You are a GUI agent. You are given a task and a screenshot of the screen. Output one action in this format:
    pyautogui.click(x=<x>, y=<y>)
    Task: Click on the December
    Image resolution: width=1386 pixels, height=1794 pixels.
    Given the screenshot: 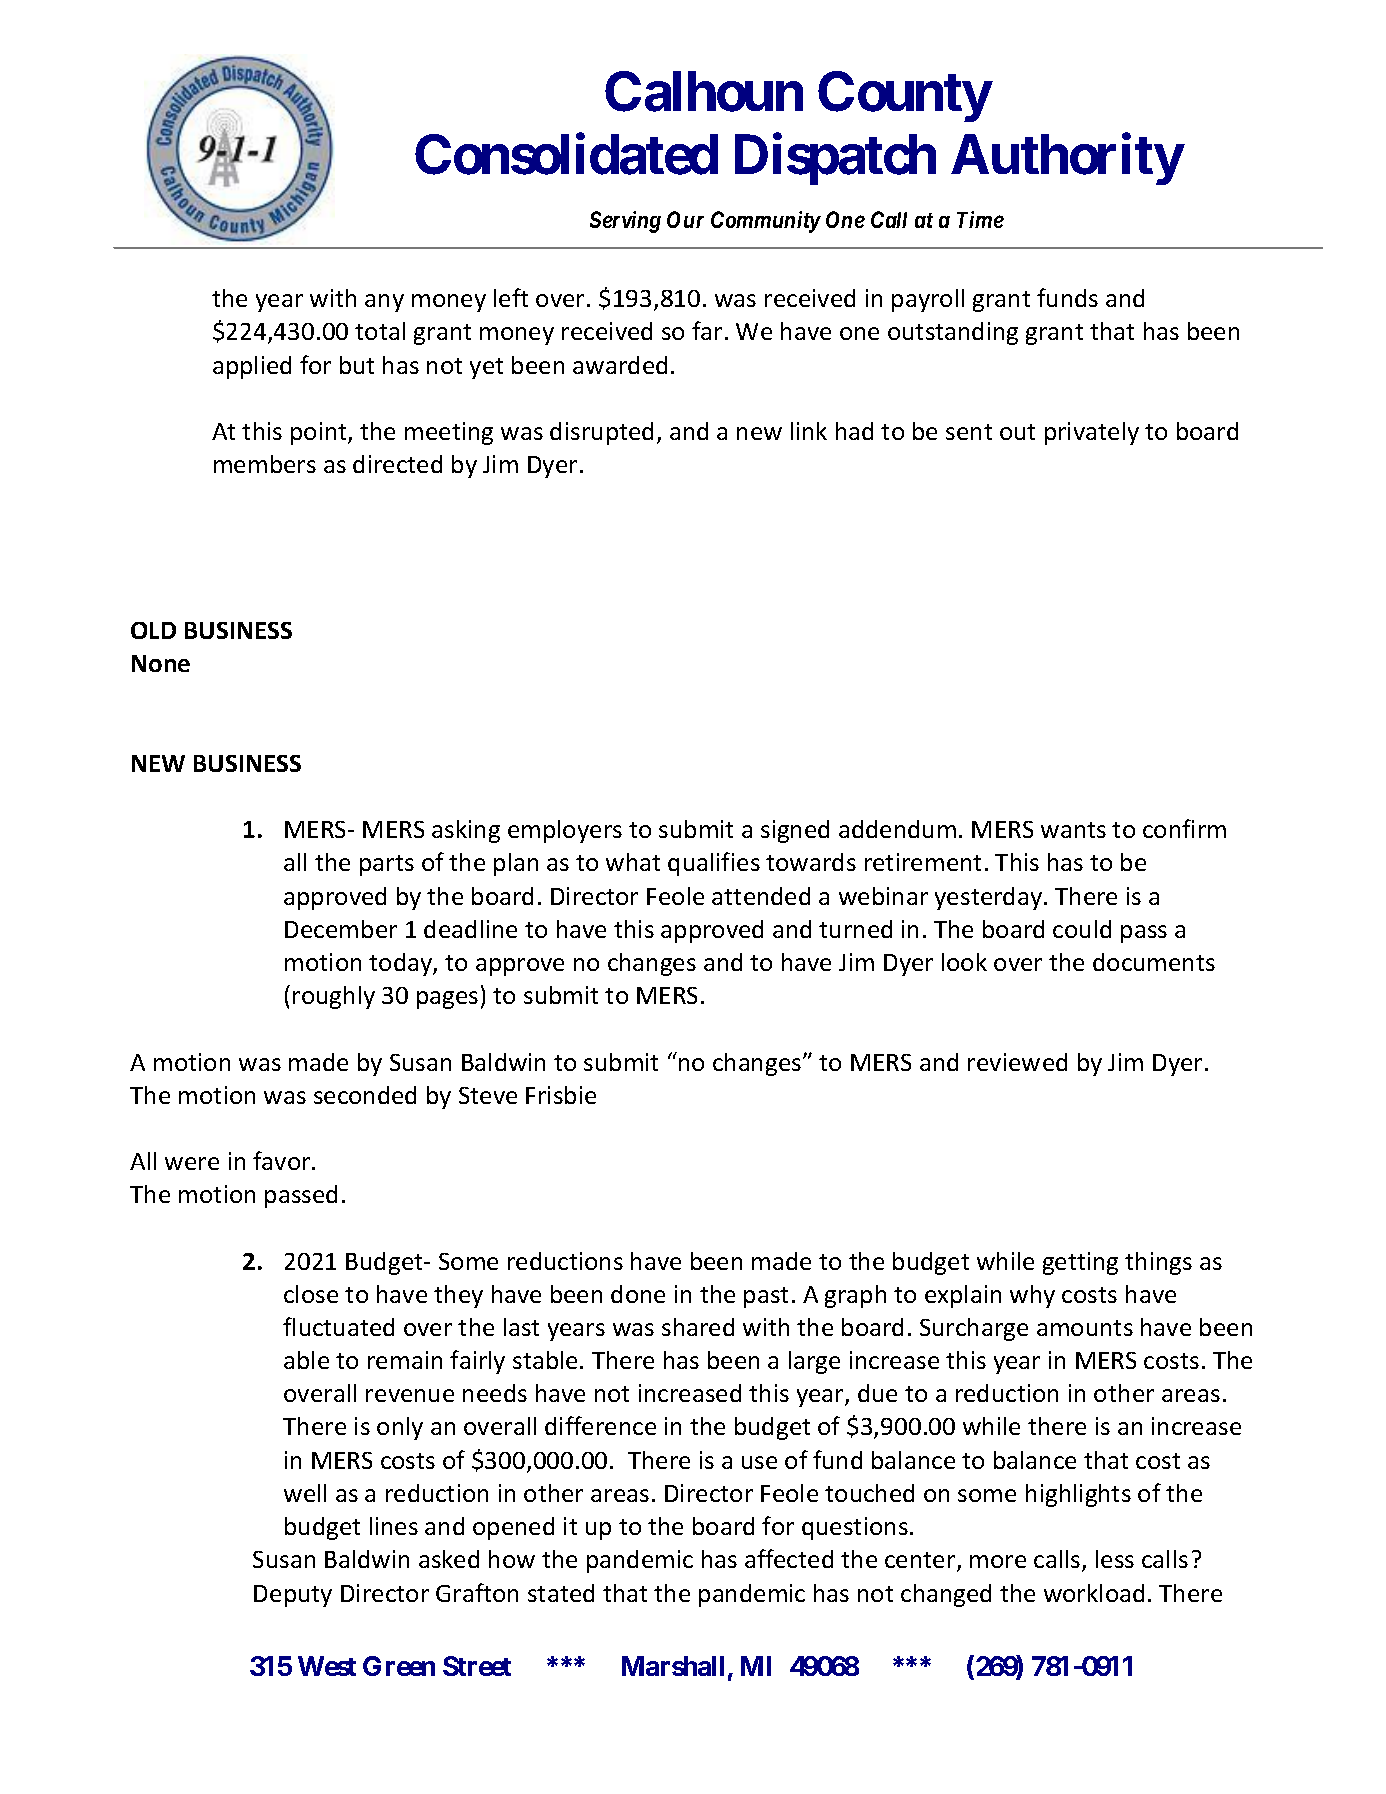 What is the action you would take?
    pyautogui.click(x=341, y=929)
